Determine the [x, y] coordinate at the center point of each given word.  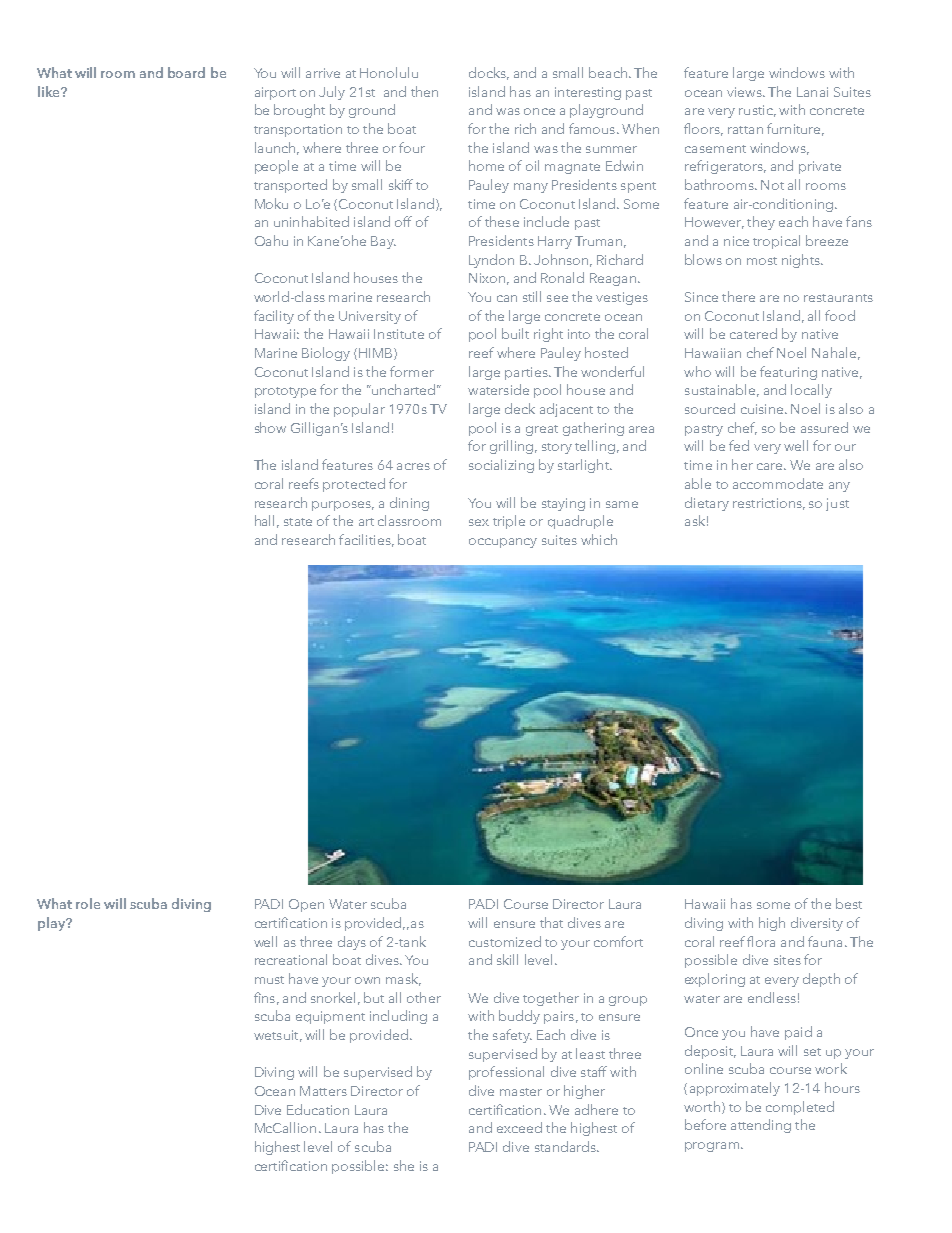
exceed [519, 1127]
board [186, 72]
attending [761, 1126]
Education [318, 1109]
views [745, 92]
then [424, 91]
